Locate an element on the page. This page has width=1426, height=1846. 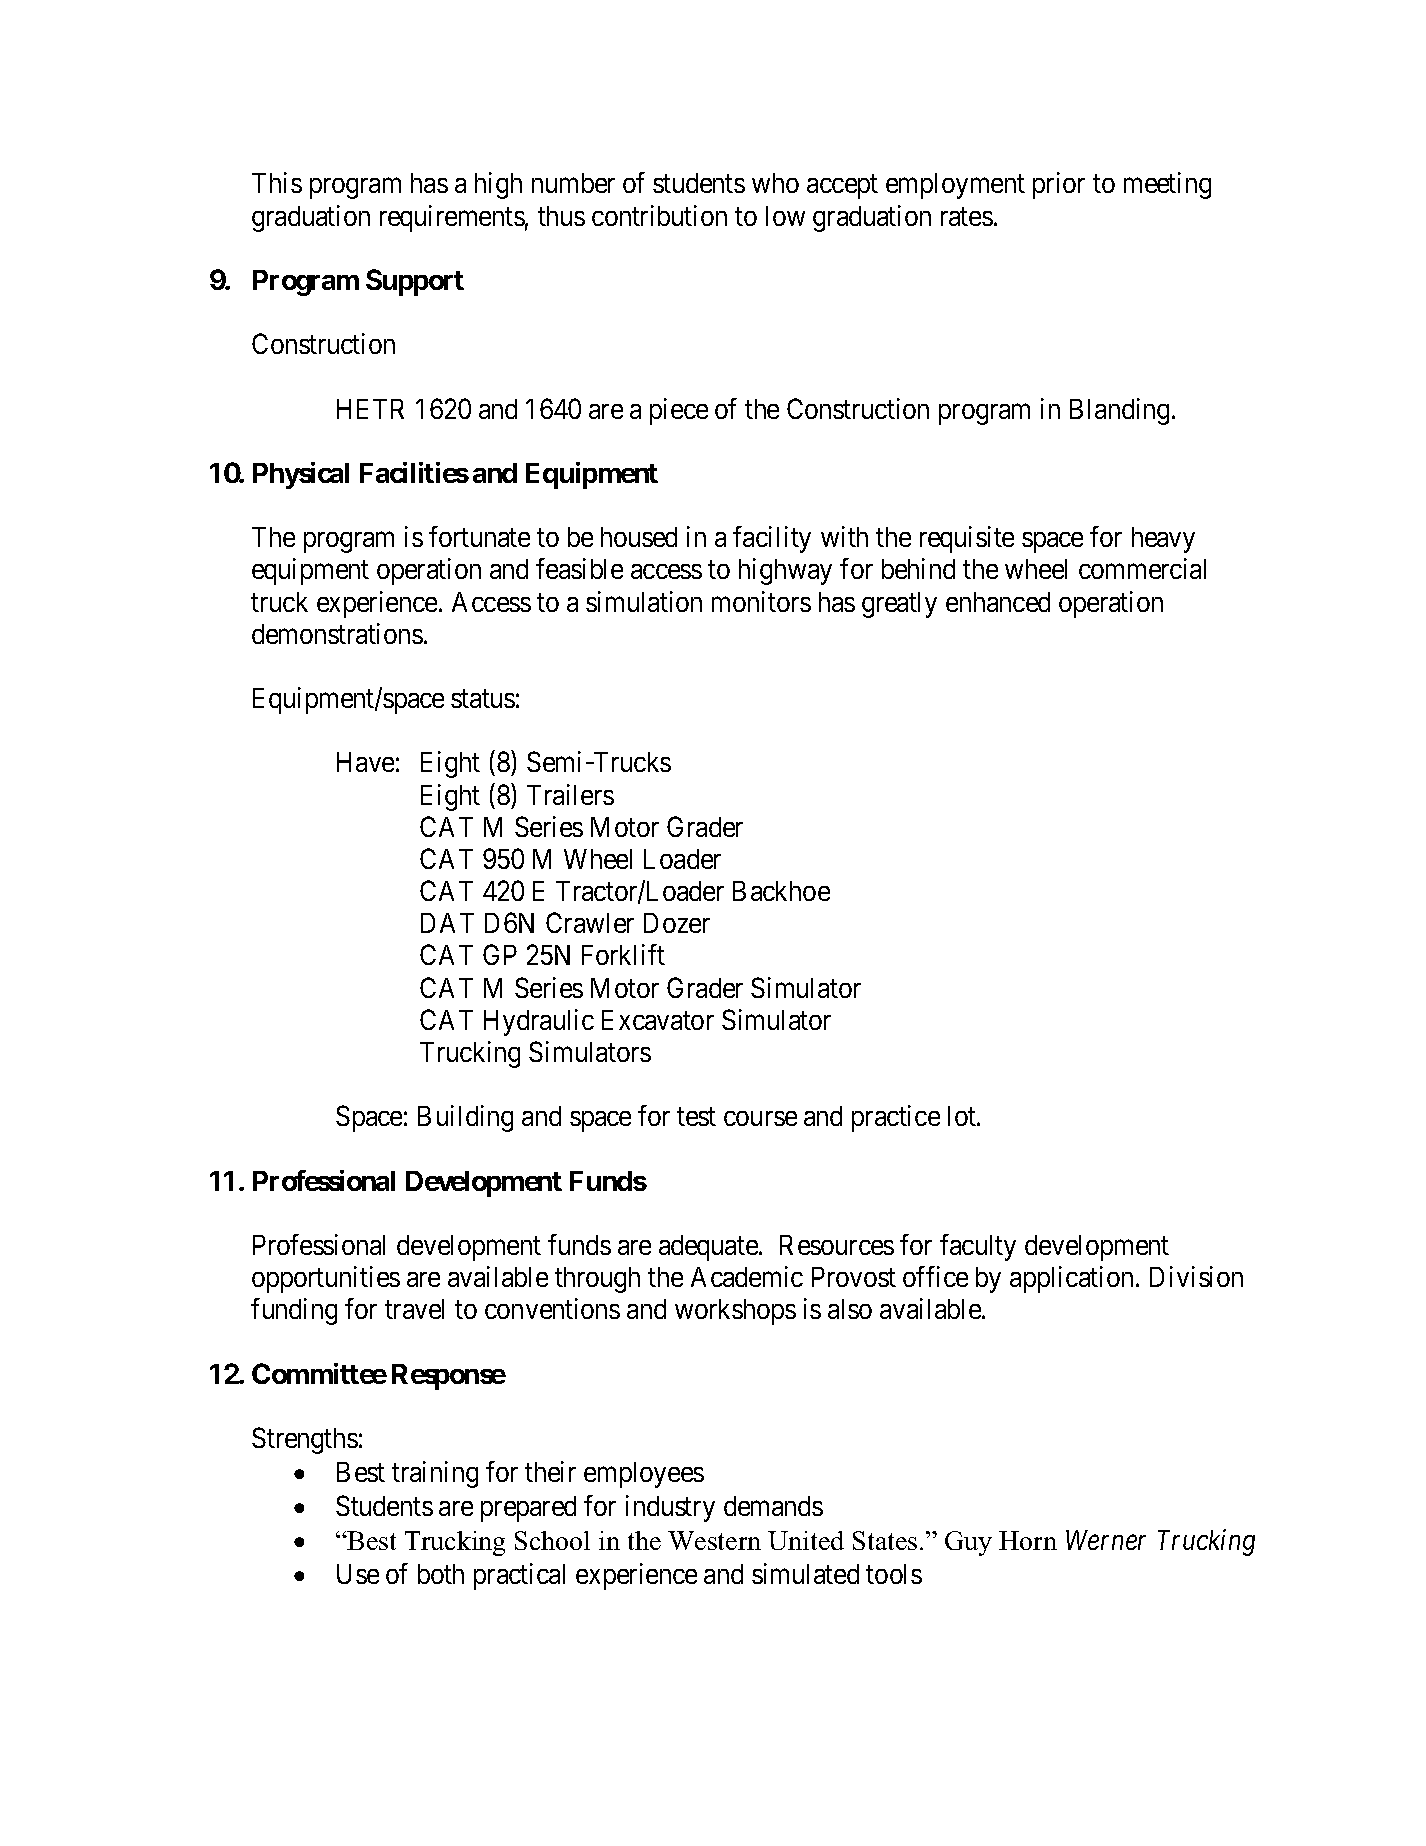
lot is located at coordinates (963, 1116).
